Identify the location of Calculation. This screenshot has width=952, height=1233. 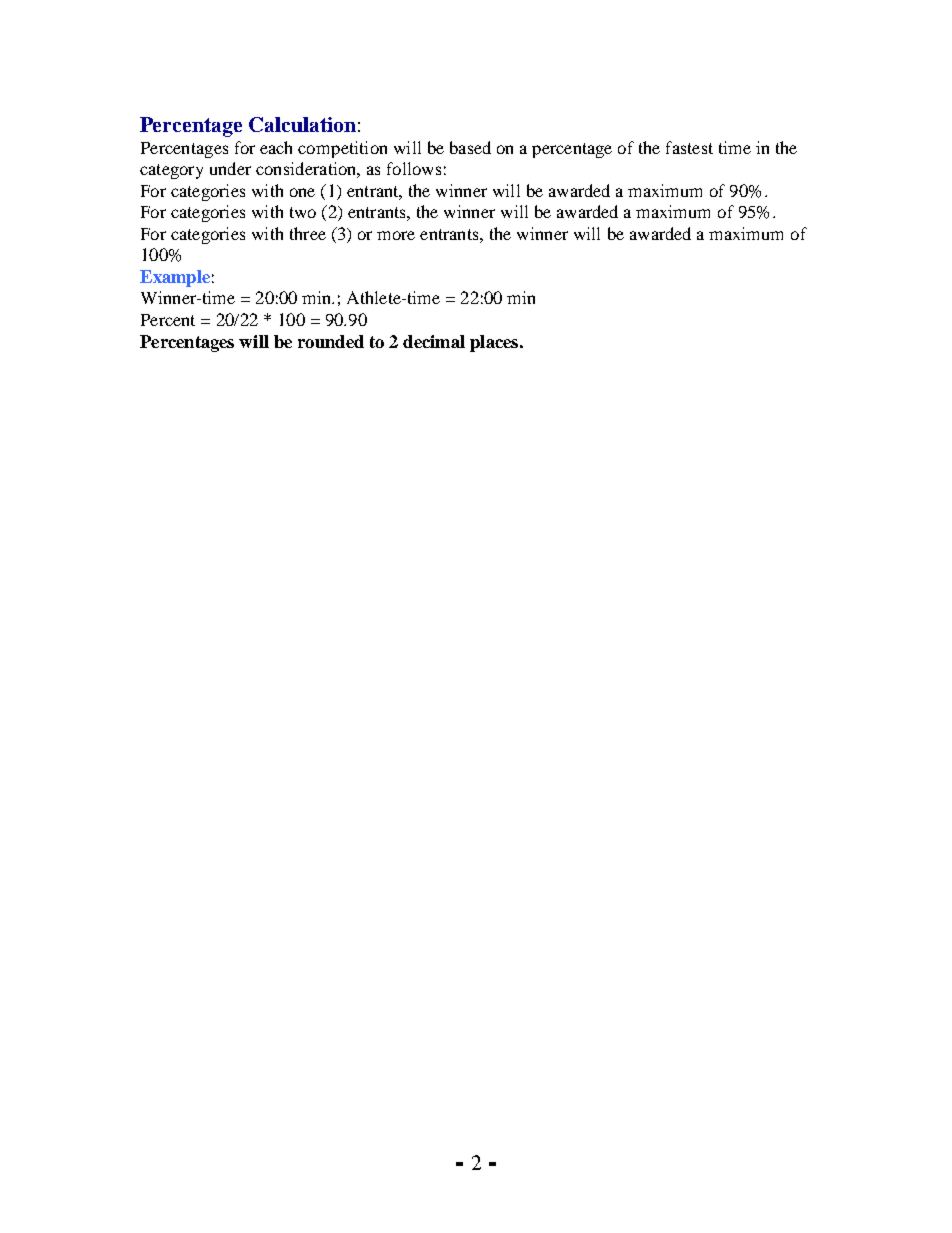
(302, 124).
